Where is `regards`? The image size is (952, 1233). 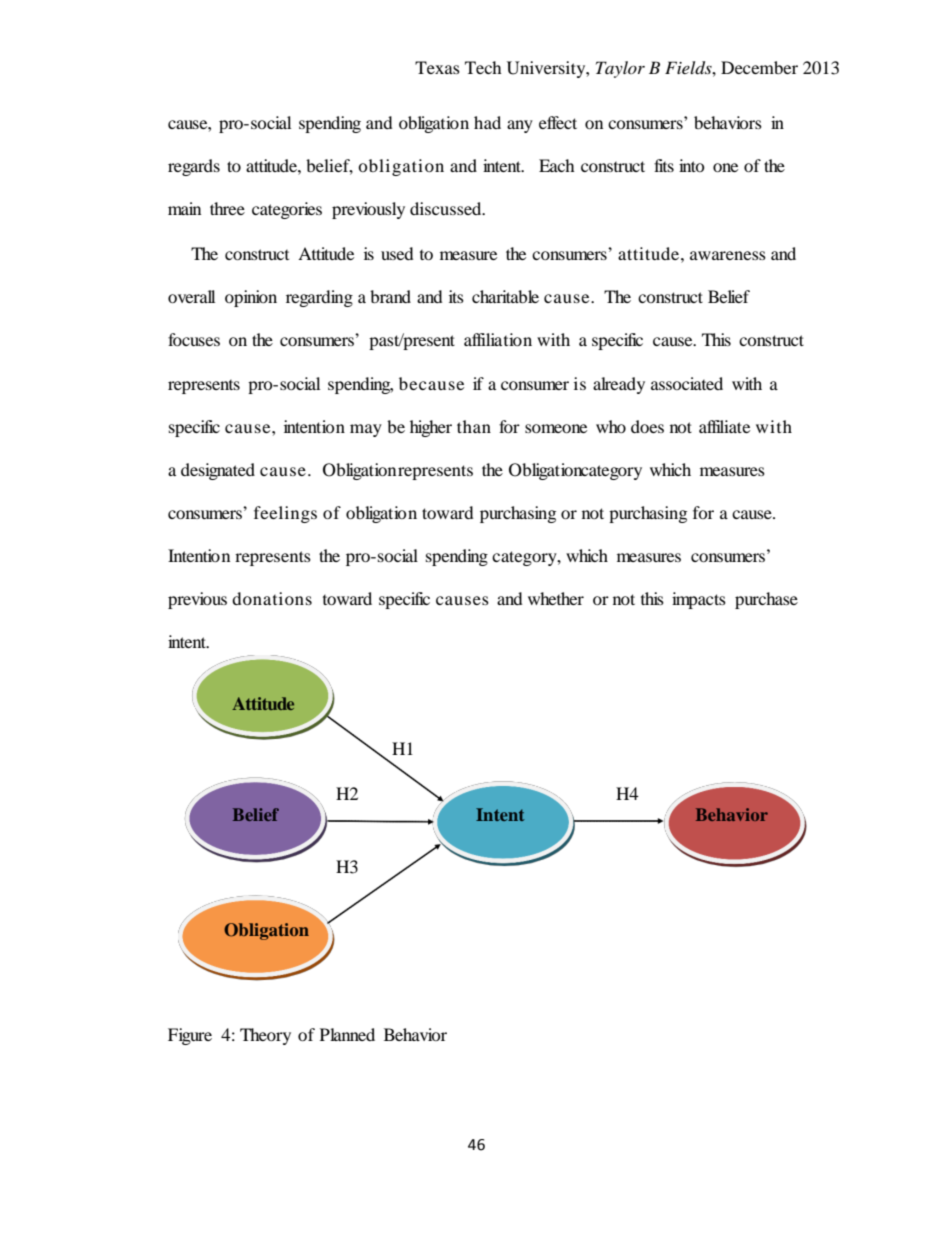
regards is located at coordinates (194, 167).
